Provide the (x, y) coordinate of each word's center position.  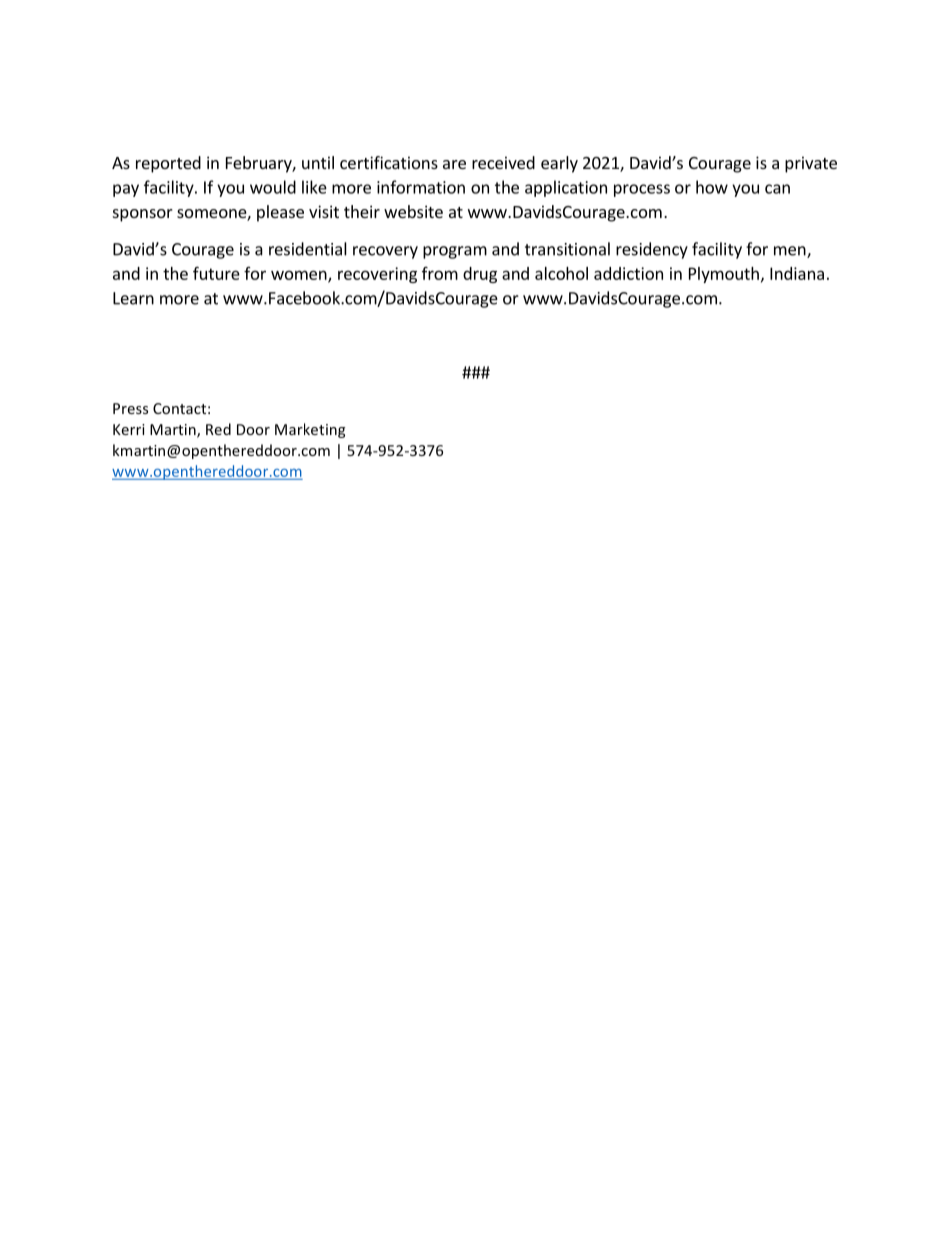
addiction (628, 273)
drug (480, 275)
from (440, 273)
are (454, 164)
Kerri (129, 429)
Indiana (797, 273)
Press (130, 408)
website (413, 211)
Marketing (310, 430)
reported (168, 164)
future (216, 273)
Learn (133, 298)
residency (652, 250)
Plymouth (724, 275)
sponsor (143, 215)
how (712, 187)
